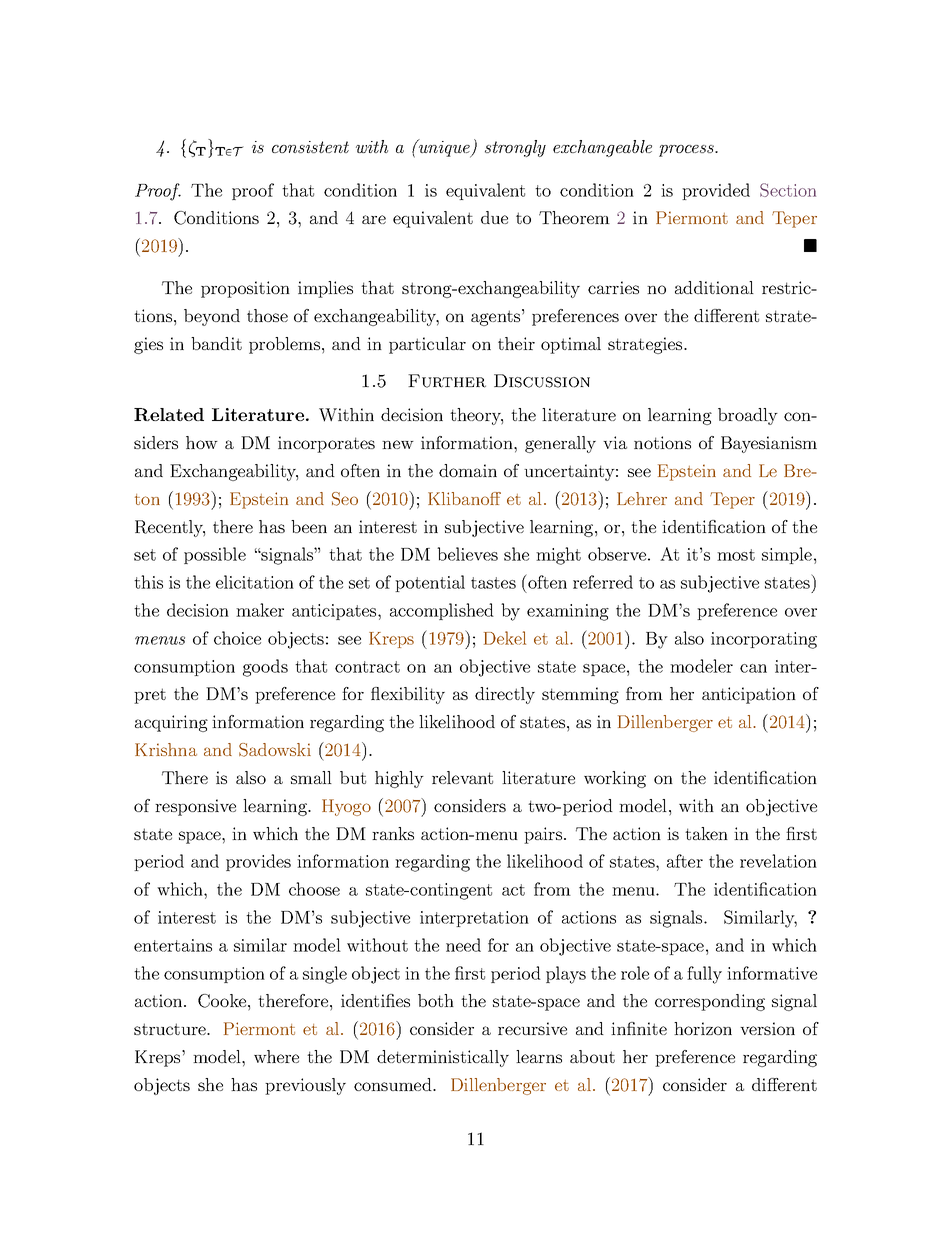 The image size is (952, 1233). What do you see at coordinates (166, 749) in the page?
I see `Krishna` at bounding box center [166, 749].
